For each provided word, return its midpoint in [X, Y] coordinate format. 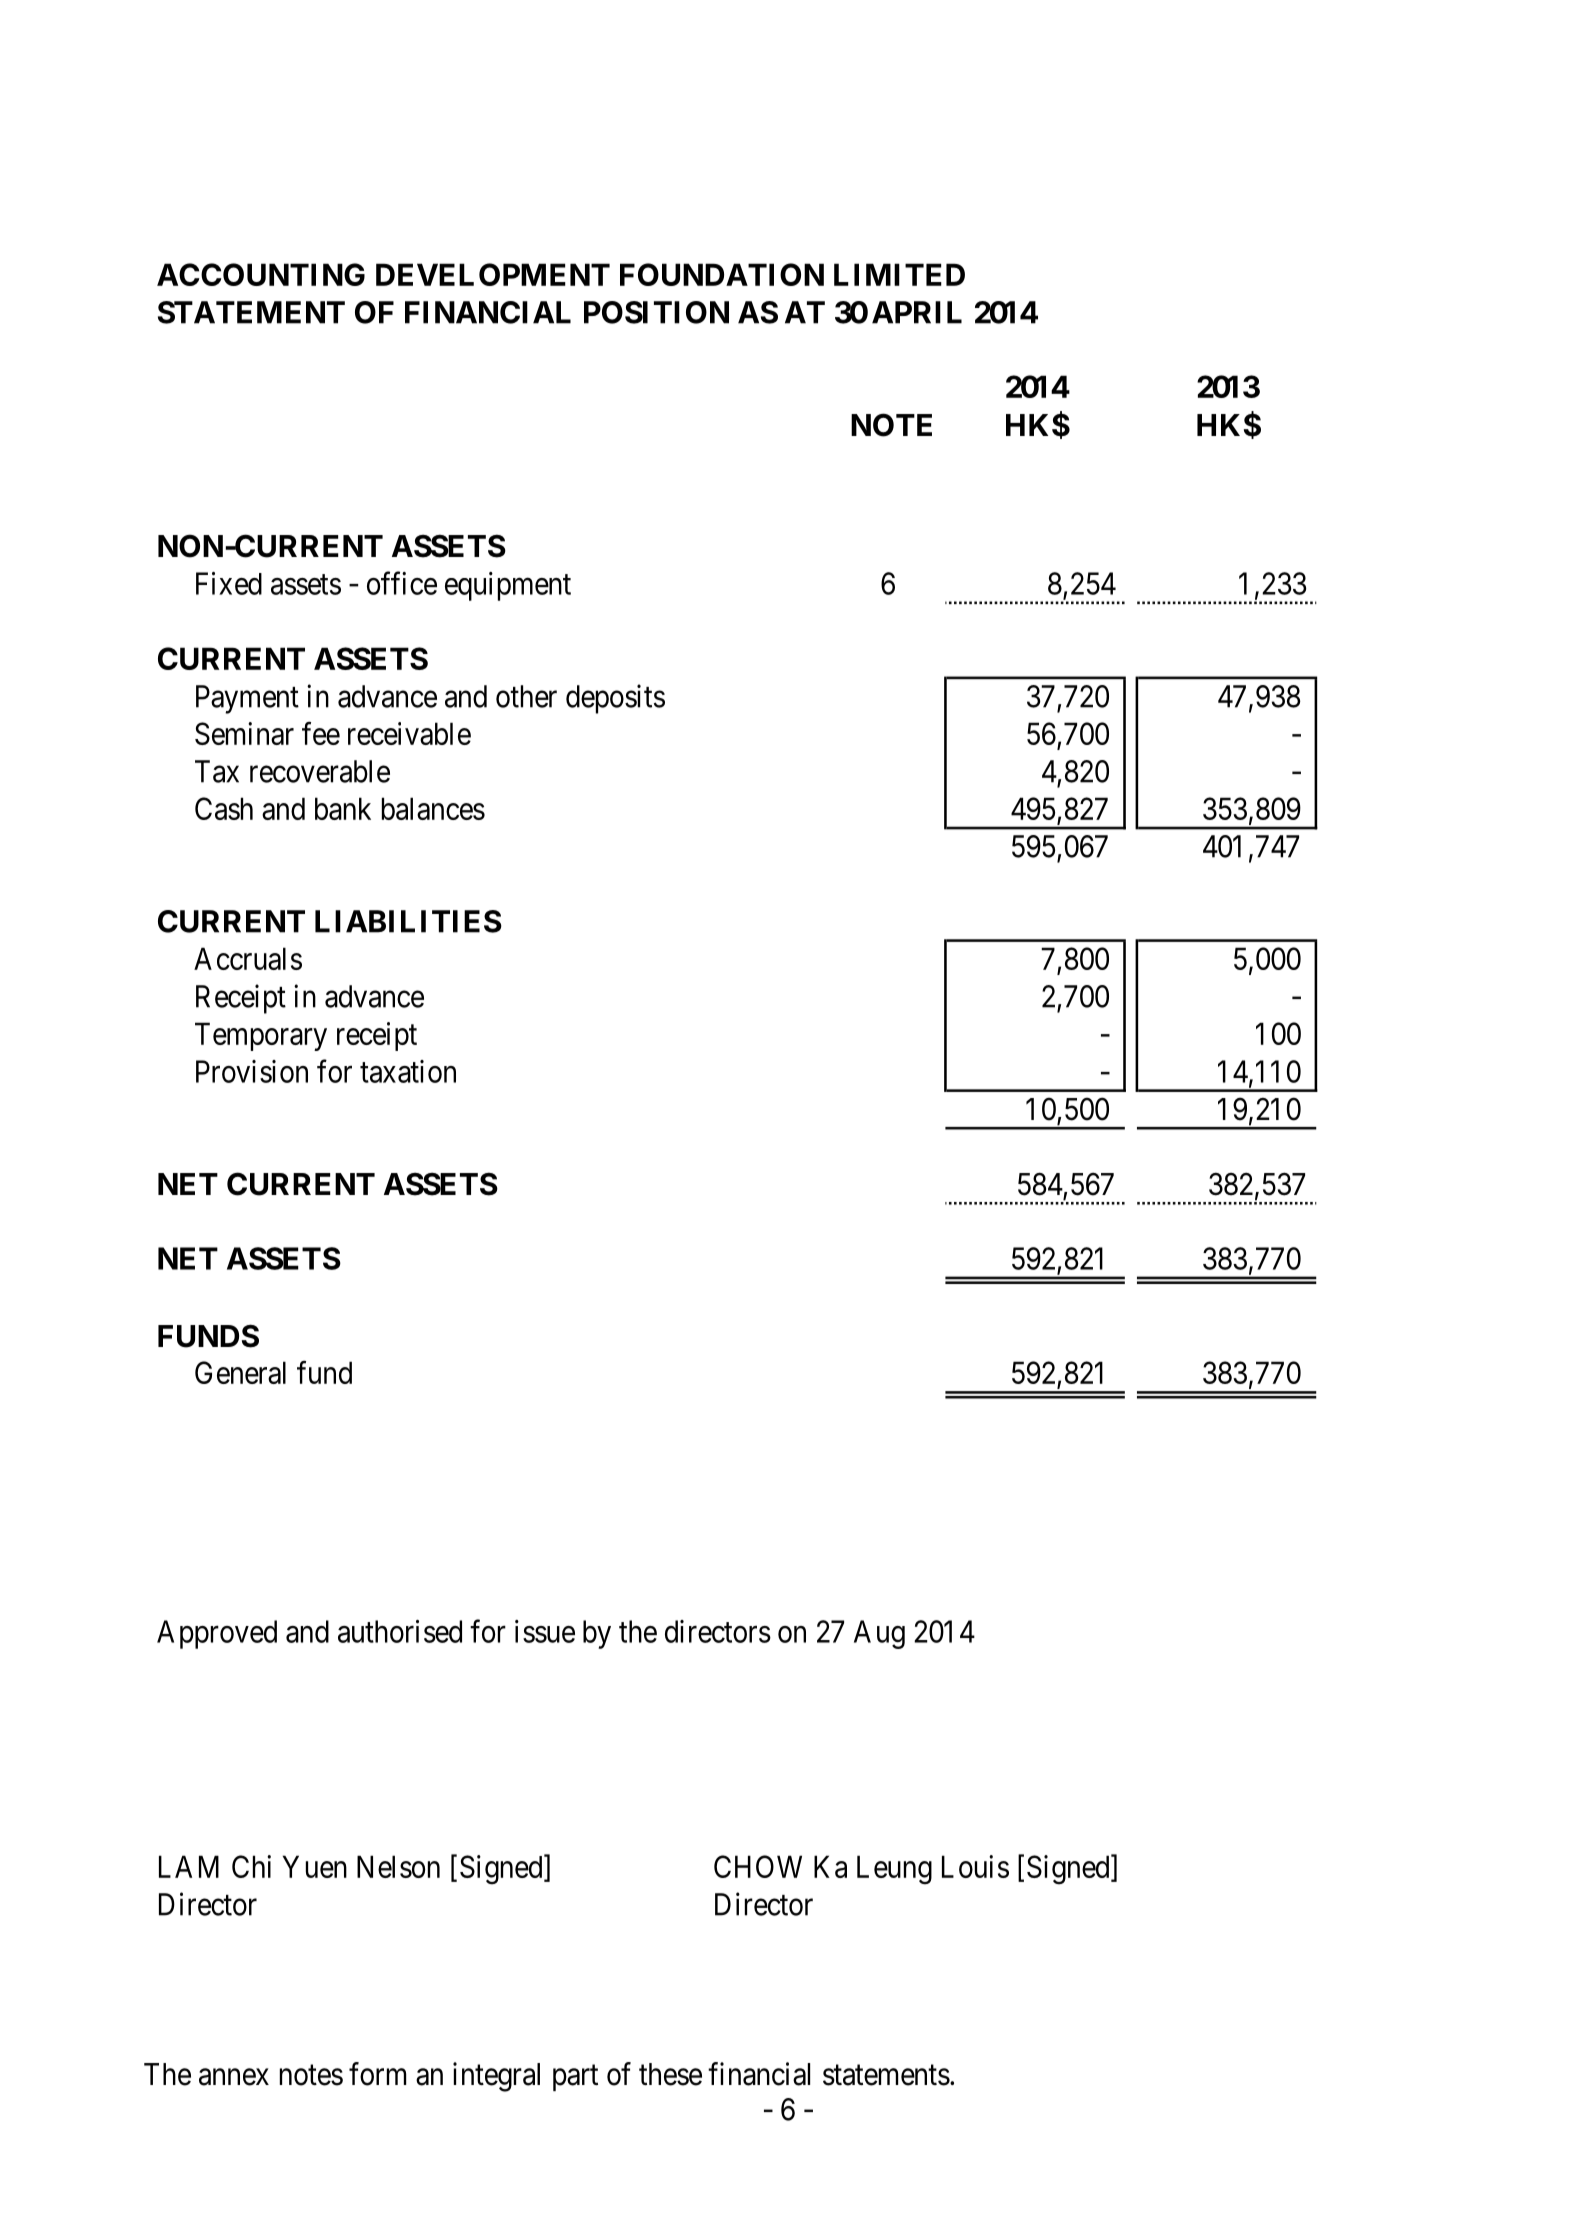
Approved [217, 1634]
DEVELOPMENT [493, 274]
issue [545, 1631]
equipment [508, 586]
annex [234, 2077]
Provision [252, 1071]
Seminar [244, 733]
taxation [408, 1071]
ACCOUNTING [261, 274]
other [526, 696]
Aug [879, 1634]
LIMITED [899, 274]
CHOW [758, 1866]
